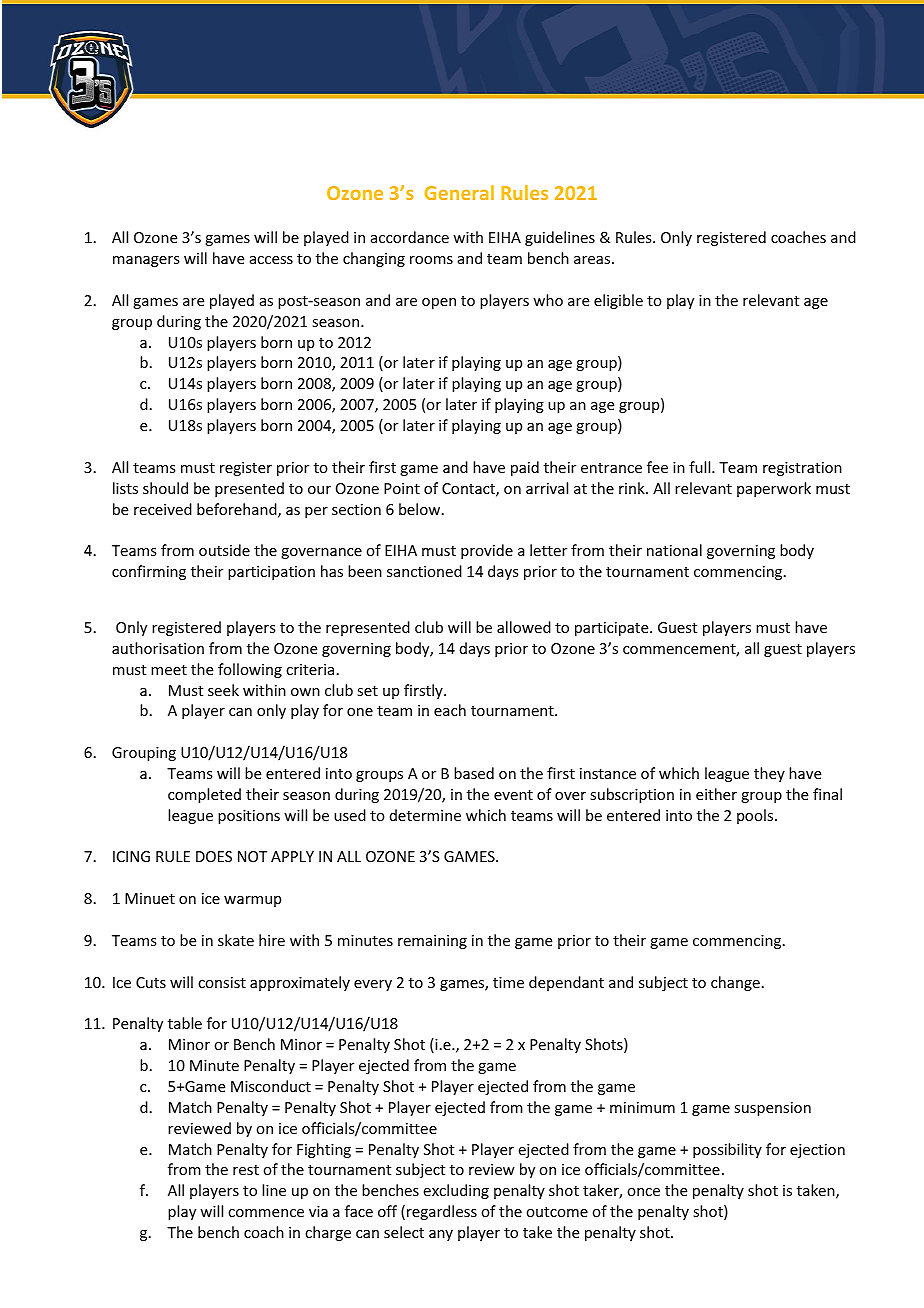 Image resolution: width=924 pixels, height=1308 pixels. I want to click on should, so click(165, 488).
